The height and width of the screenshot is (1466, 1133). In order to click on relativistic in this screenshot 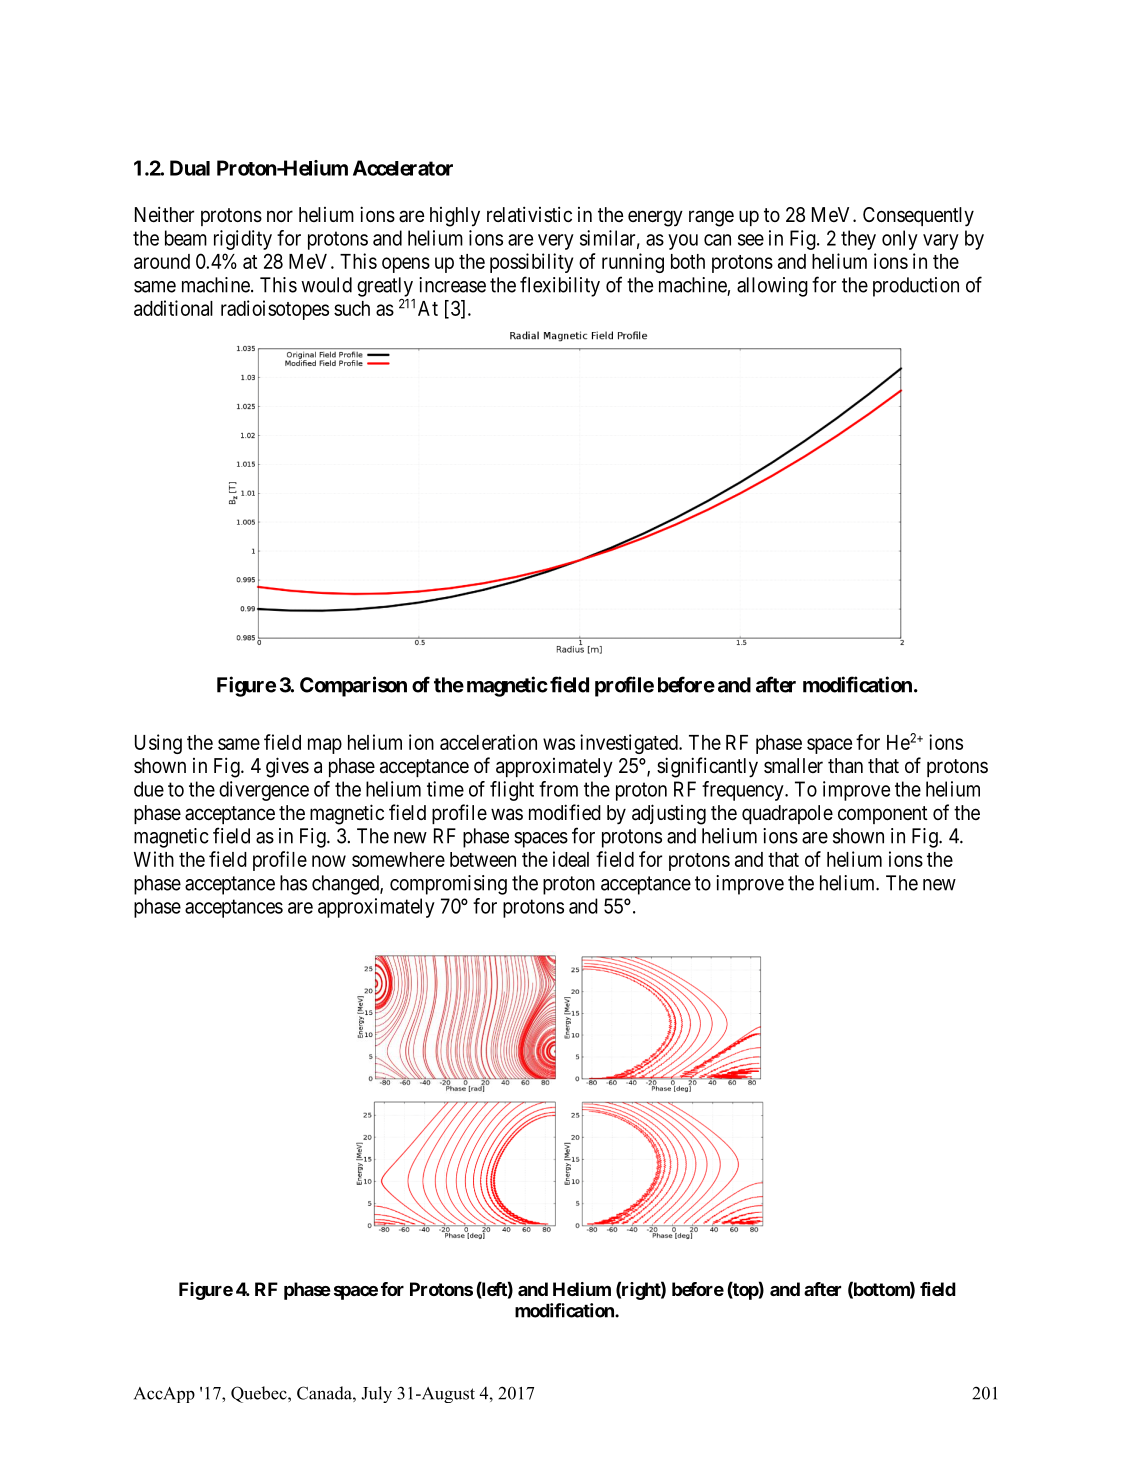, I will do `click(529, 214)`.
